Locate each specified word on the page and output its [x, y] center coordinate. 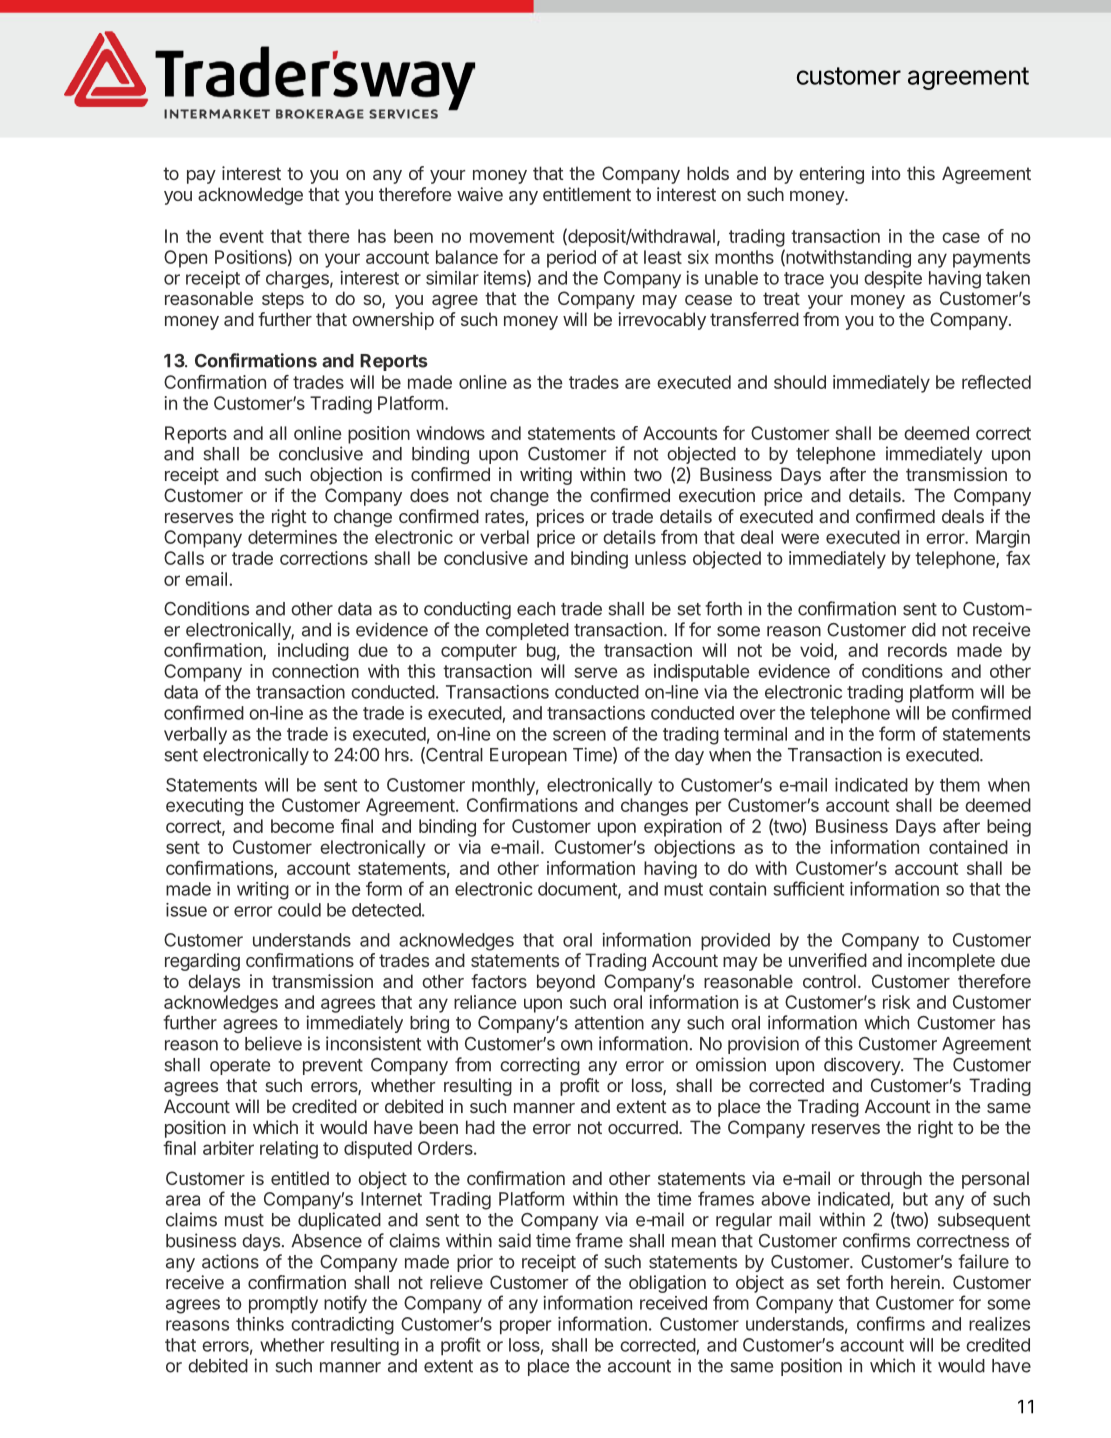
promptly [283, 1305]
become [302, 826]
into [886, 173]
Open [185, 259]
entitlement [587, 194]
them [960, 785]
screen [579, 735]
